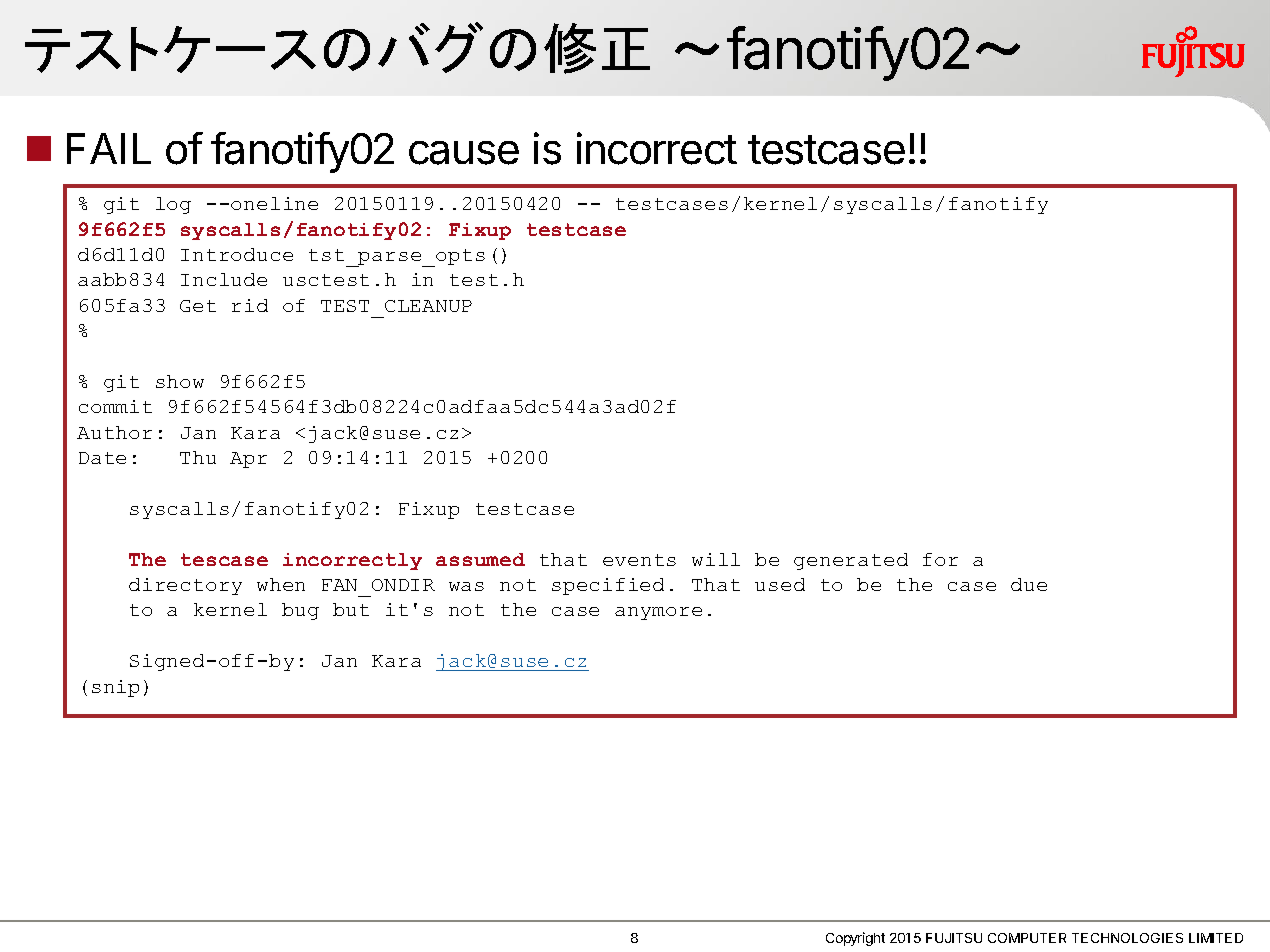  I want to click on when, so click(281, 584).
